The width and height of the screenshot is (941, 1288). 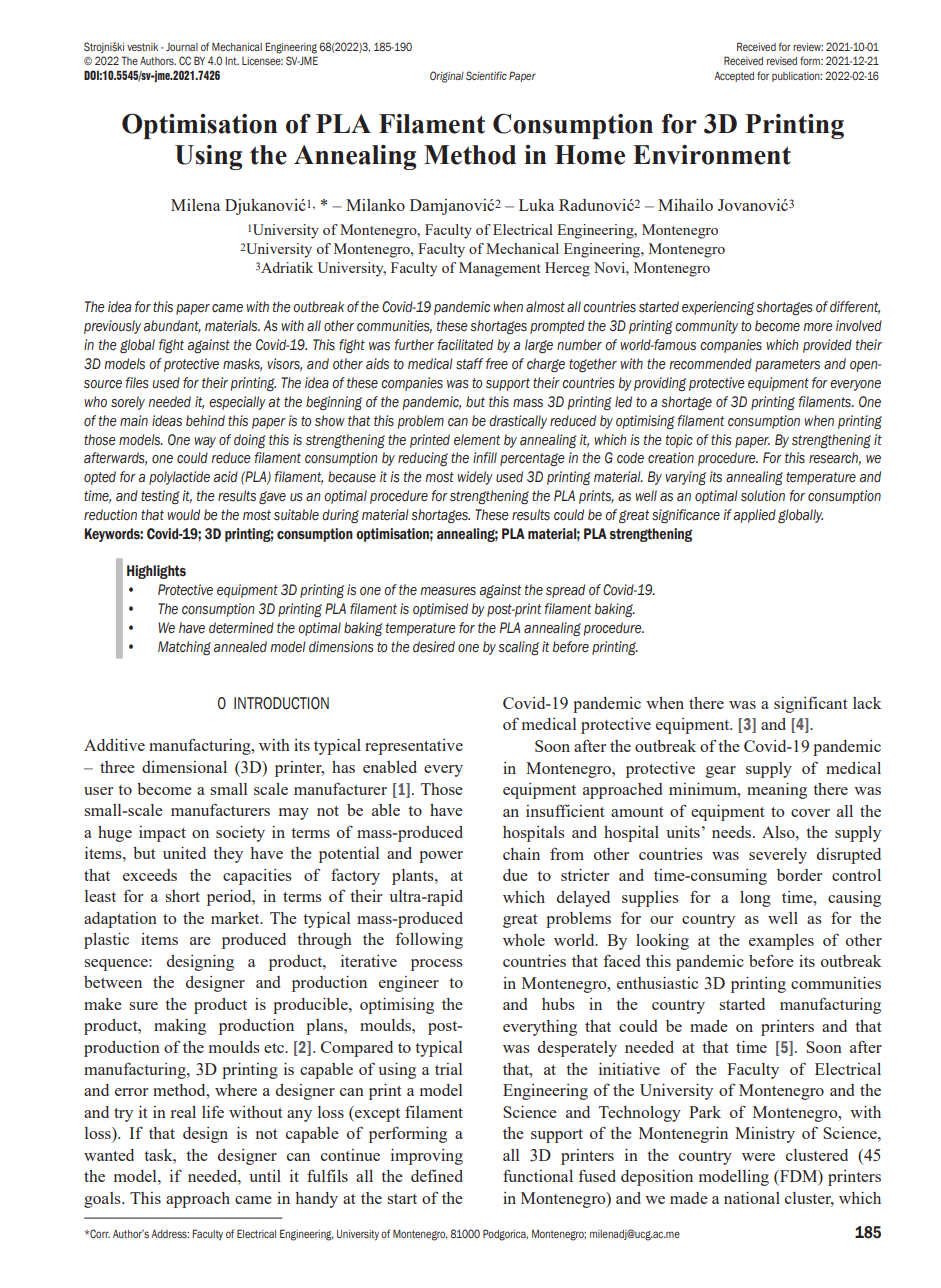 What do you see at coordinates (205, 442) in the screenshot?
I see `way` at bounding box center [205, 442].
